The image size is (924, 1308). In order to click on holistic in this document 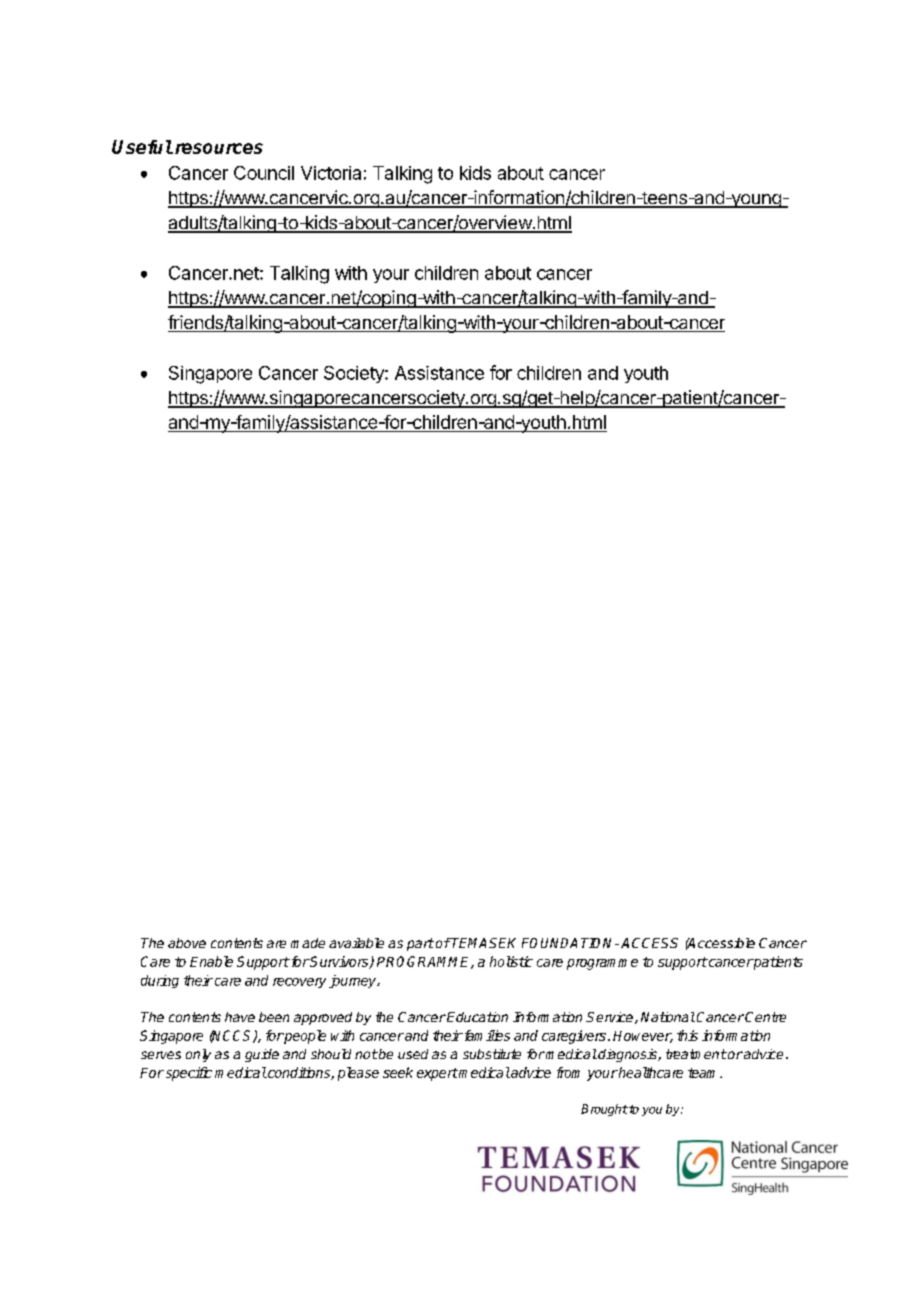, I will do `click(511, 961)`.
